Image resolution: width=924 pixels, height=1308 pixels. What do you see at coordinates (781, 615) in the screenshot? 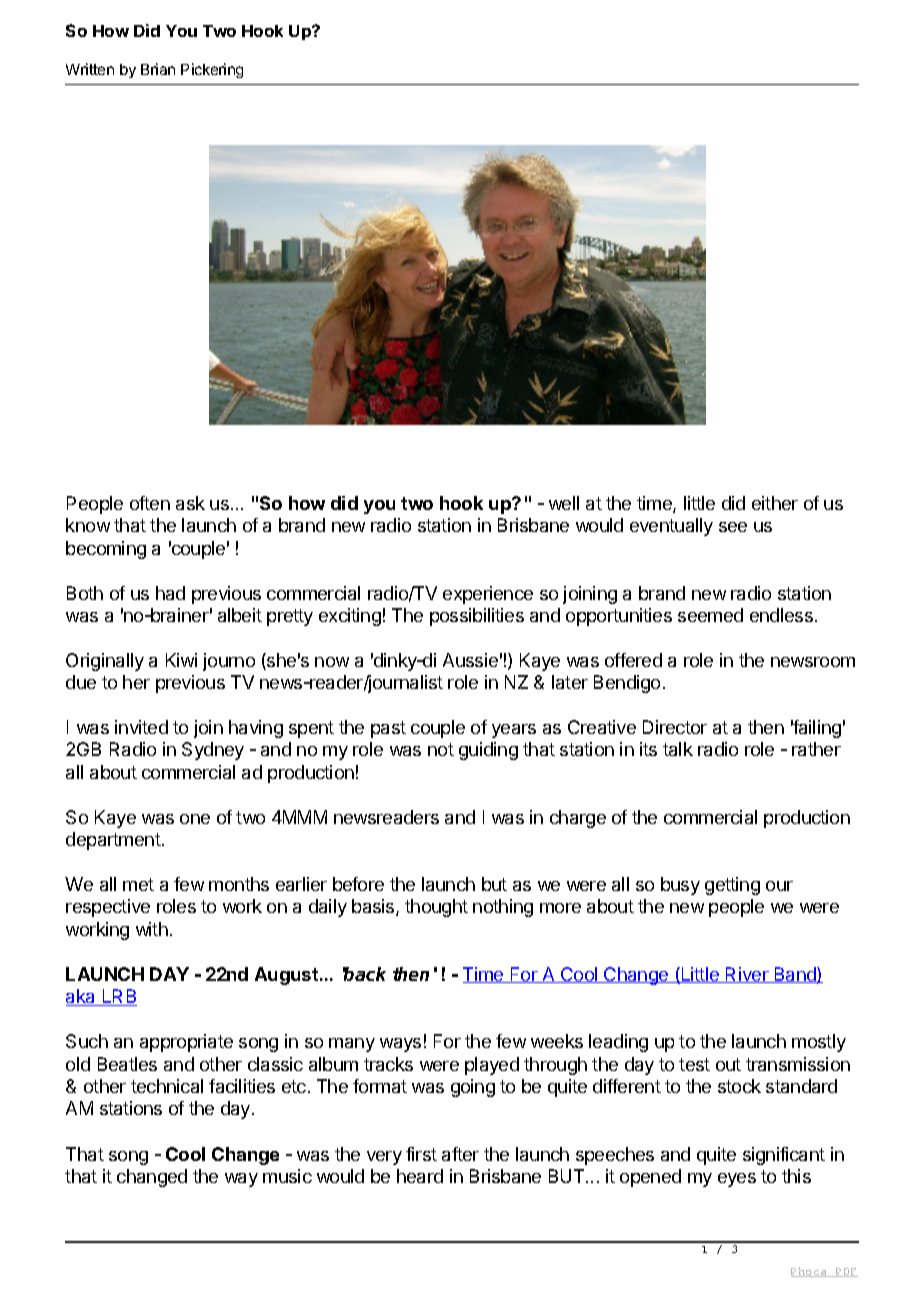
I see `endless` at bounding box center [781, 615].
